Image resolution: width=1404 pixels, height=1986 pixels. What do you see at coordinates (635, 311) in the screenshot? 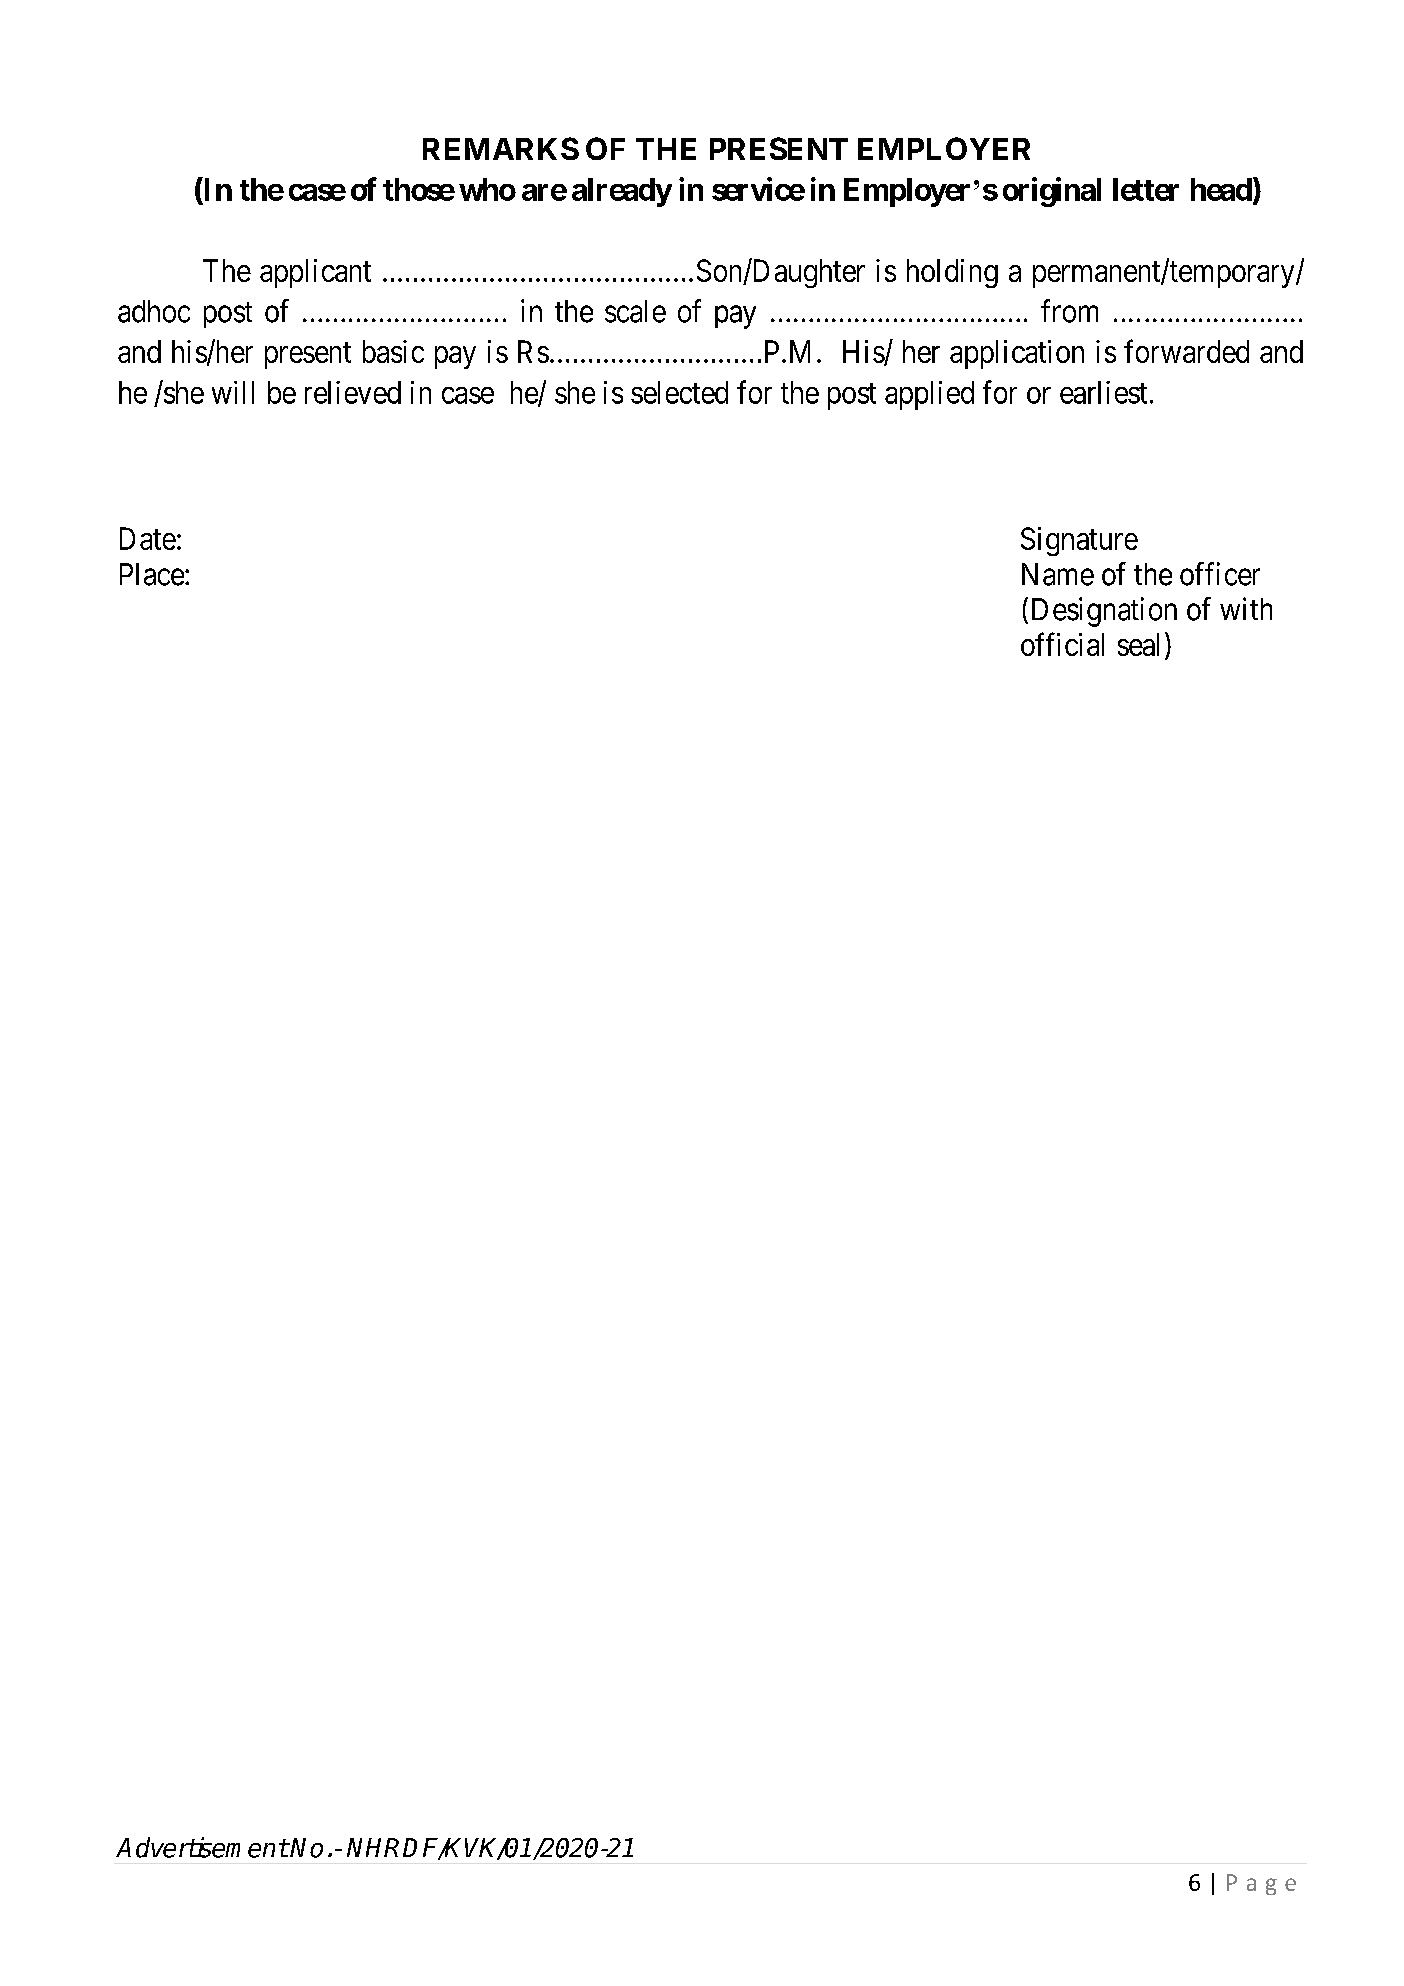
I see `scale` at bounding box center [635, 311].
